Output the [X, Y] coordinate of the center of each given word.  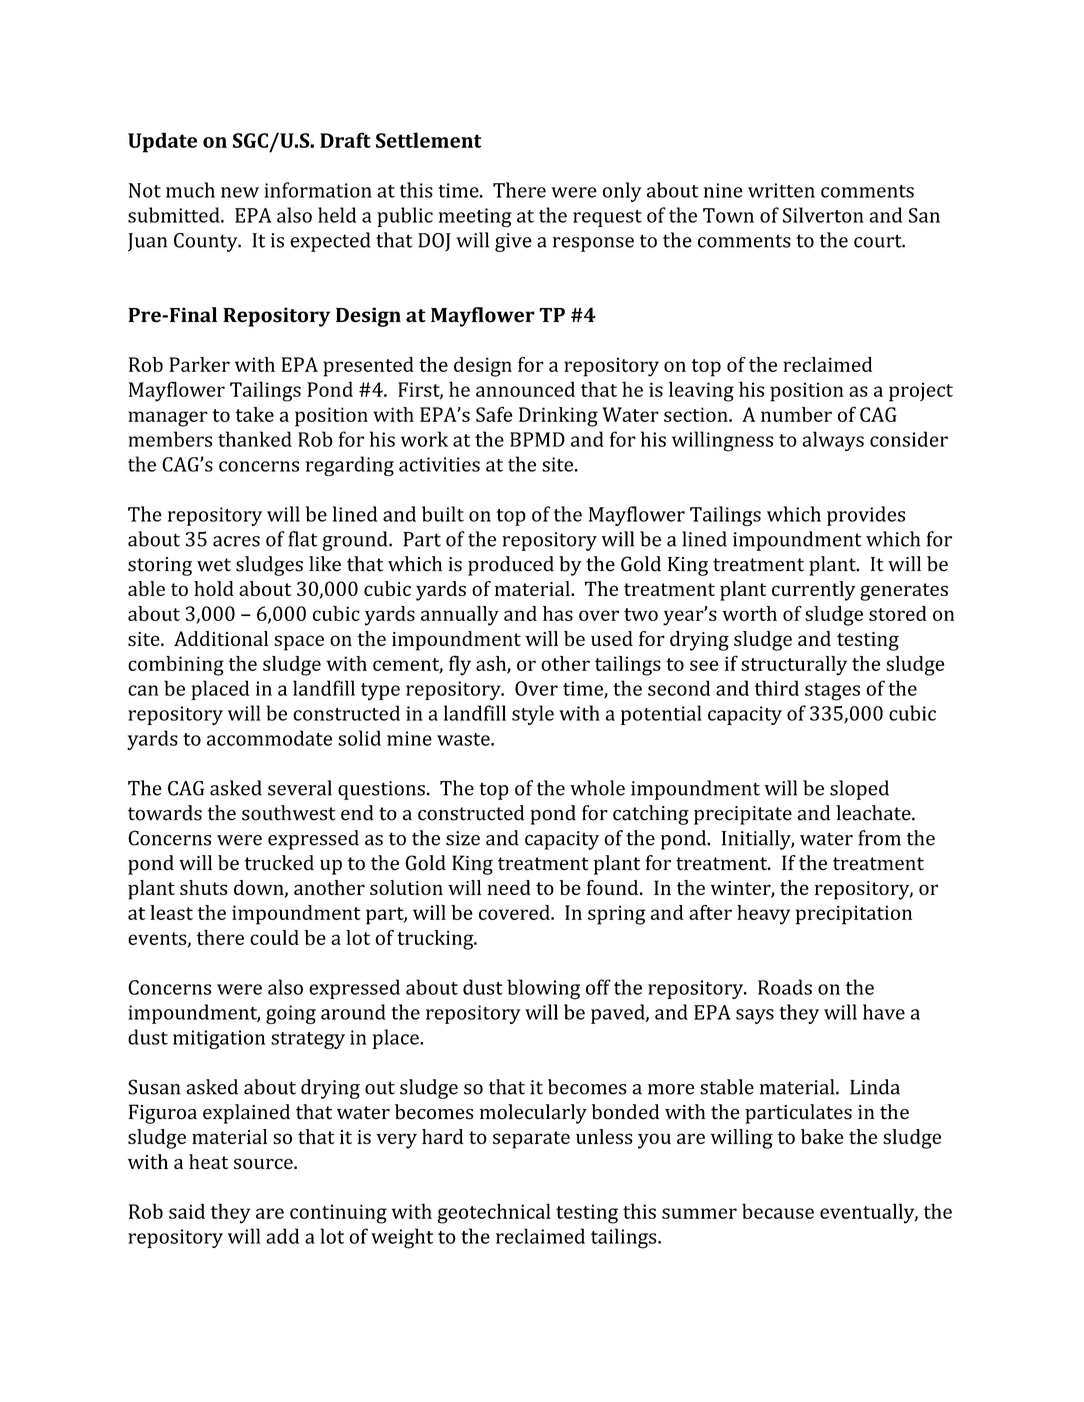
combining [176, 666]
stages [832, 692]
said [187, 1211]
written [781, 190]
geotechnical [494, 1213]
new [240, 192]
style [533, 715]
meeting [475, 217]
